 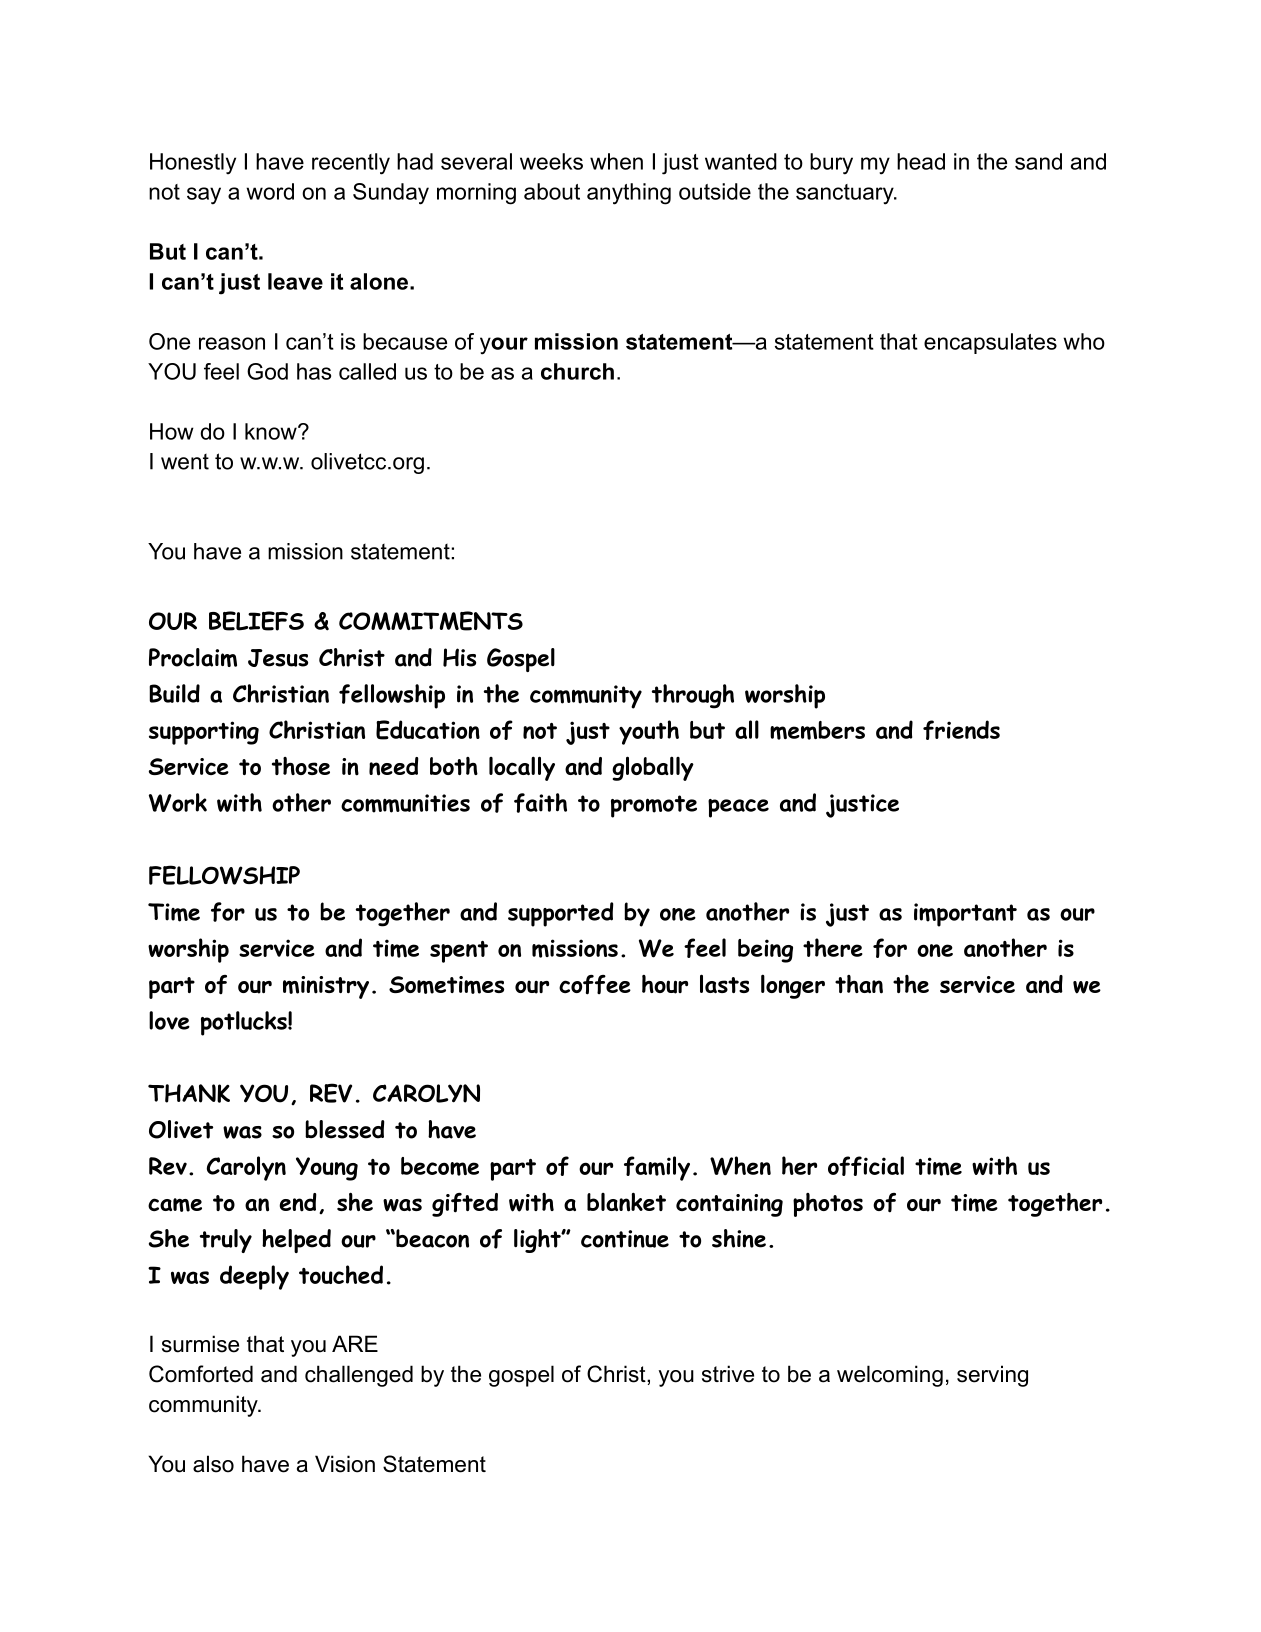 What do you see at coordinates (990, 343) in the screenshot?
I see `encapsulates` at bounding box center [990, 343].
